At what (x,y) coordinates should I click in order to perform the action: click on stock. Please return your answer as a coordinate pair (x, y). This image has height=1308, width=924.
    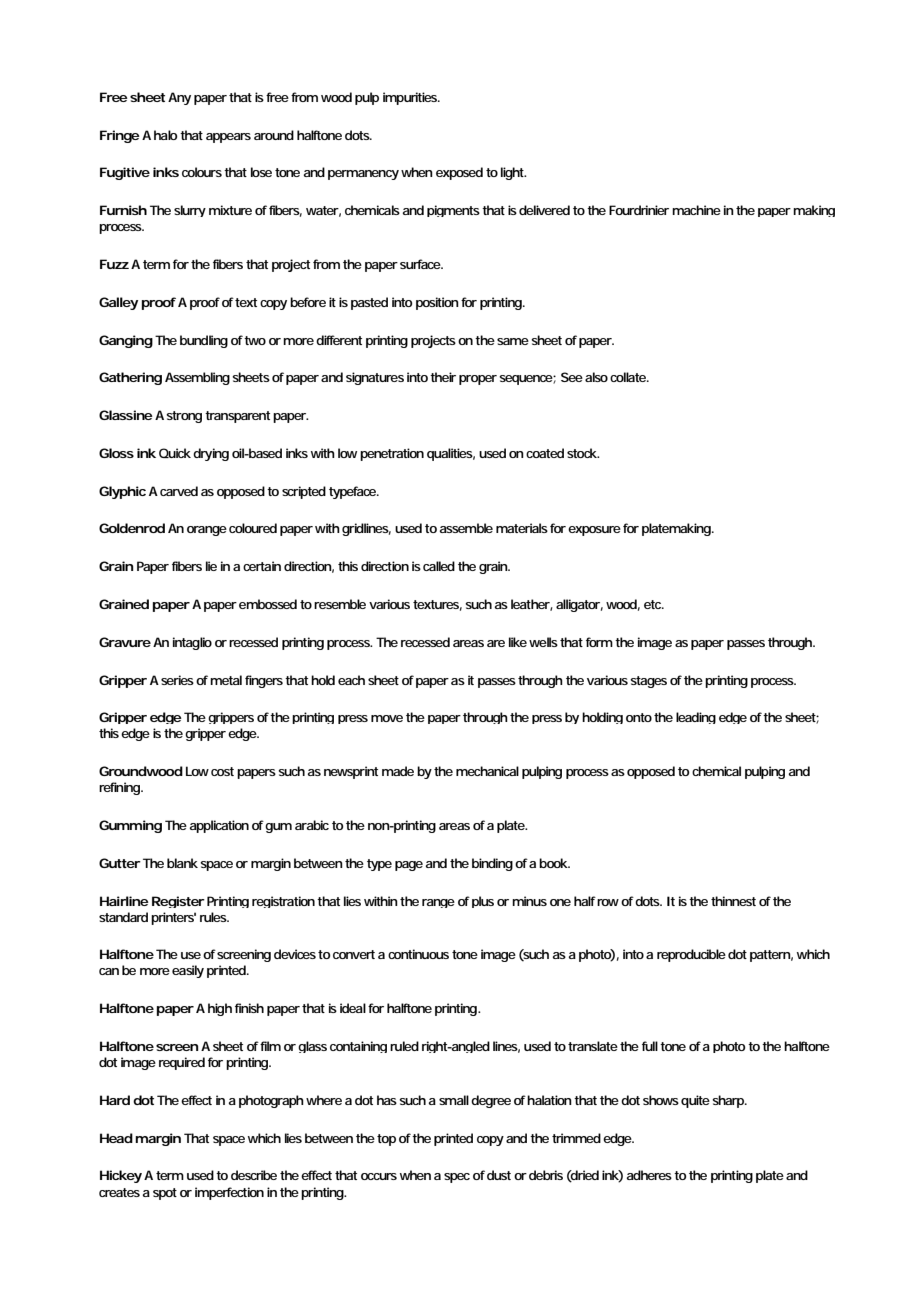
    Looking at the image, I should click on (583, 453).
